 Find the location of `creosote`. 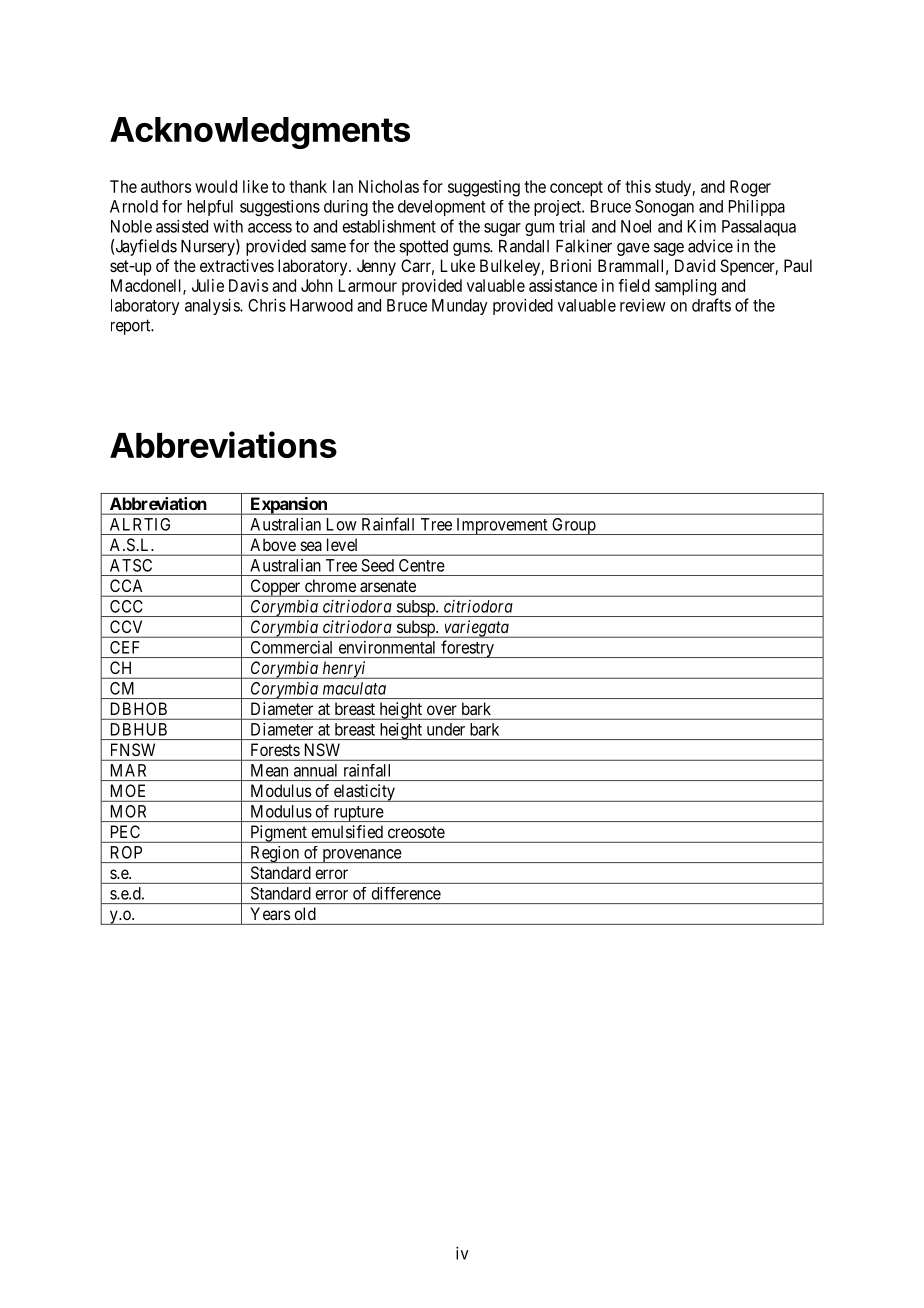

creosote is located at coordinates (416, 832).
